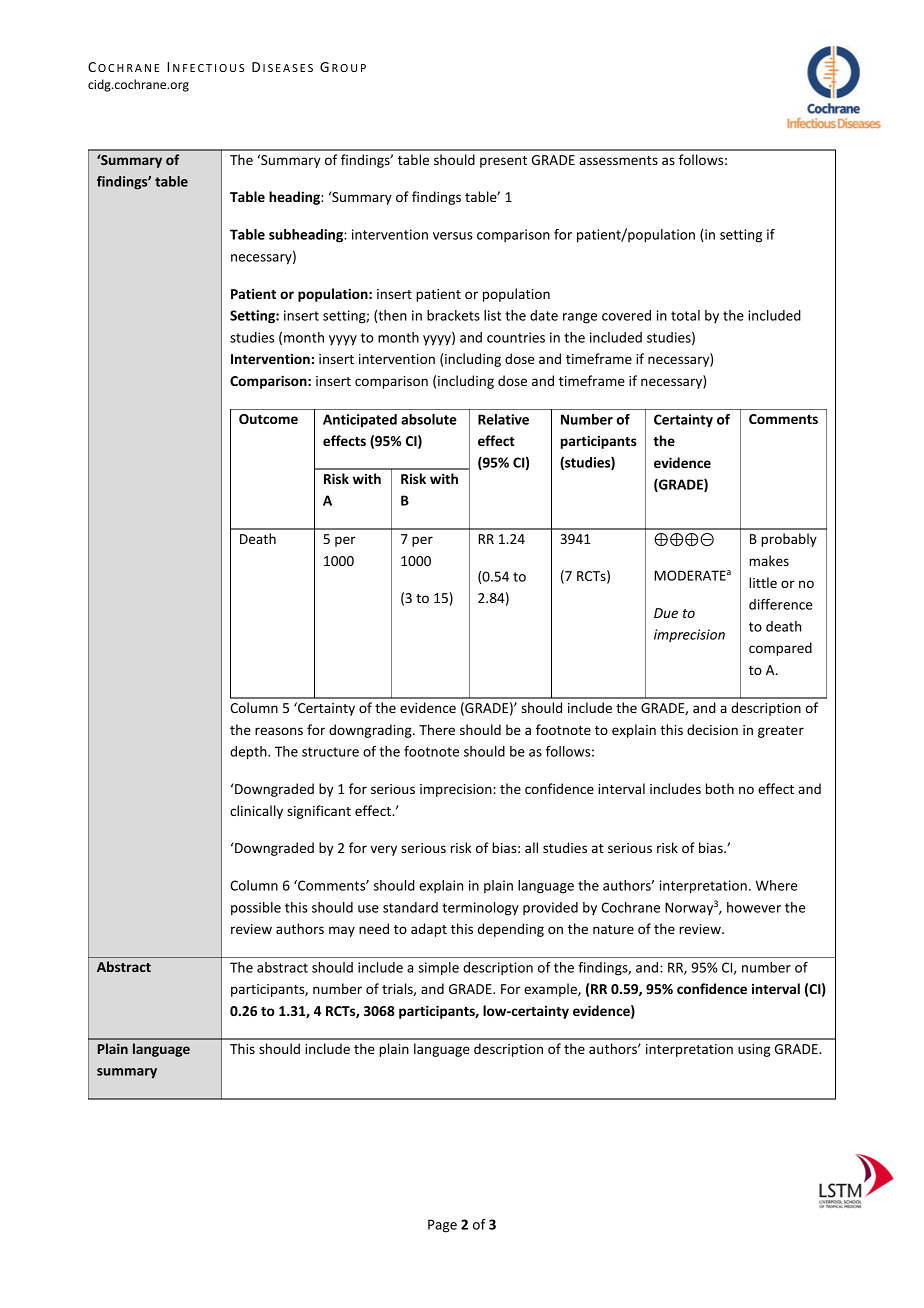 This screenshot has width=924, height=1308. I want to click on assessments, so click(618, 160).
